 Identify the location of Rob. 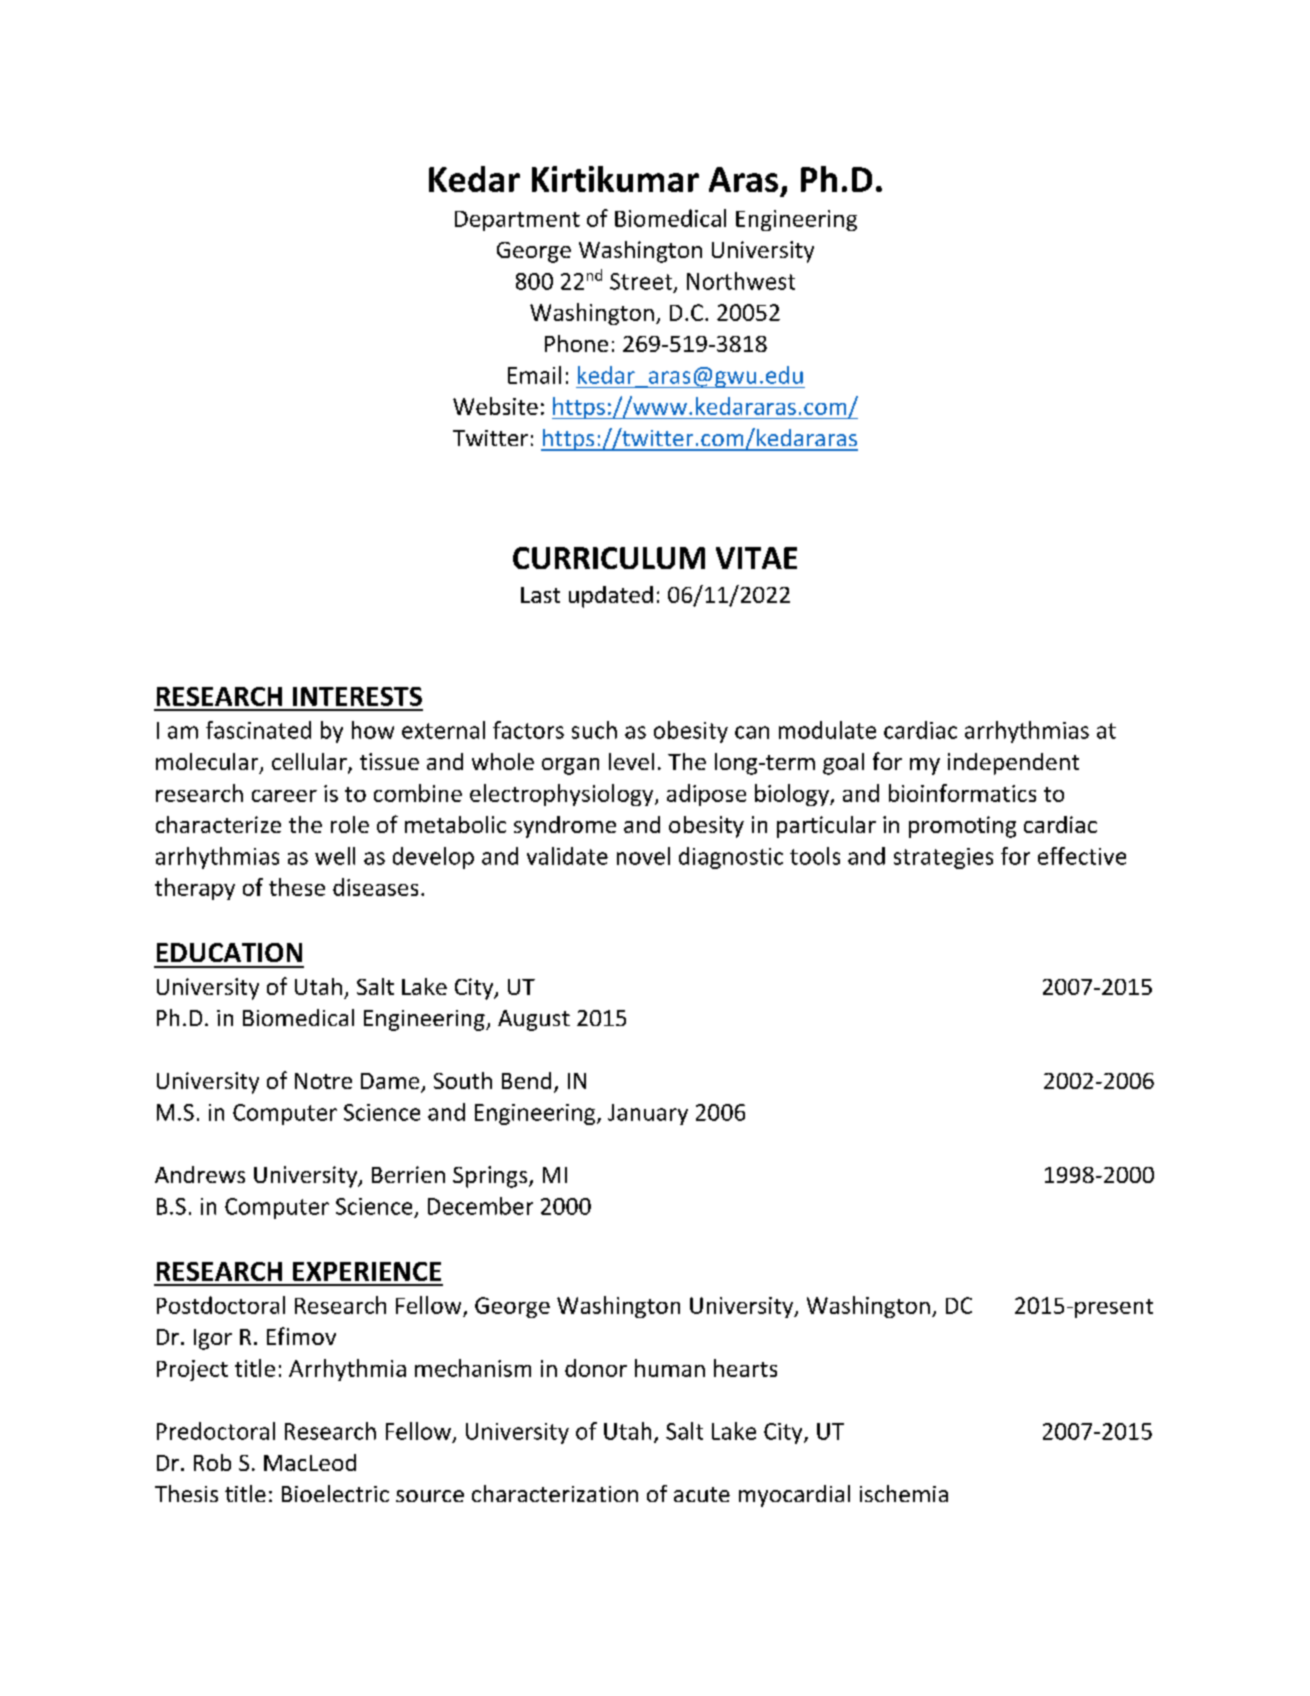
(212, 1462).
